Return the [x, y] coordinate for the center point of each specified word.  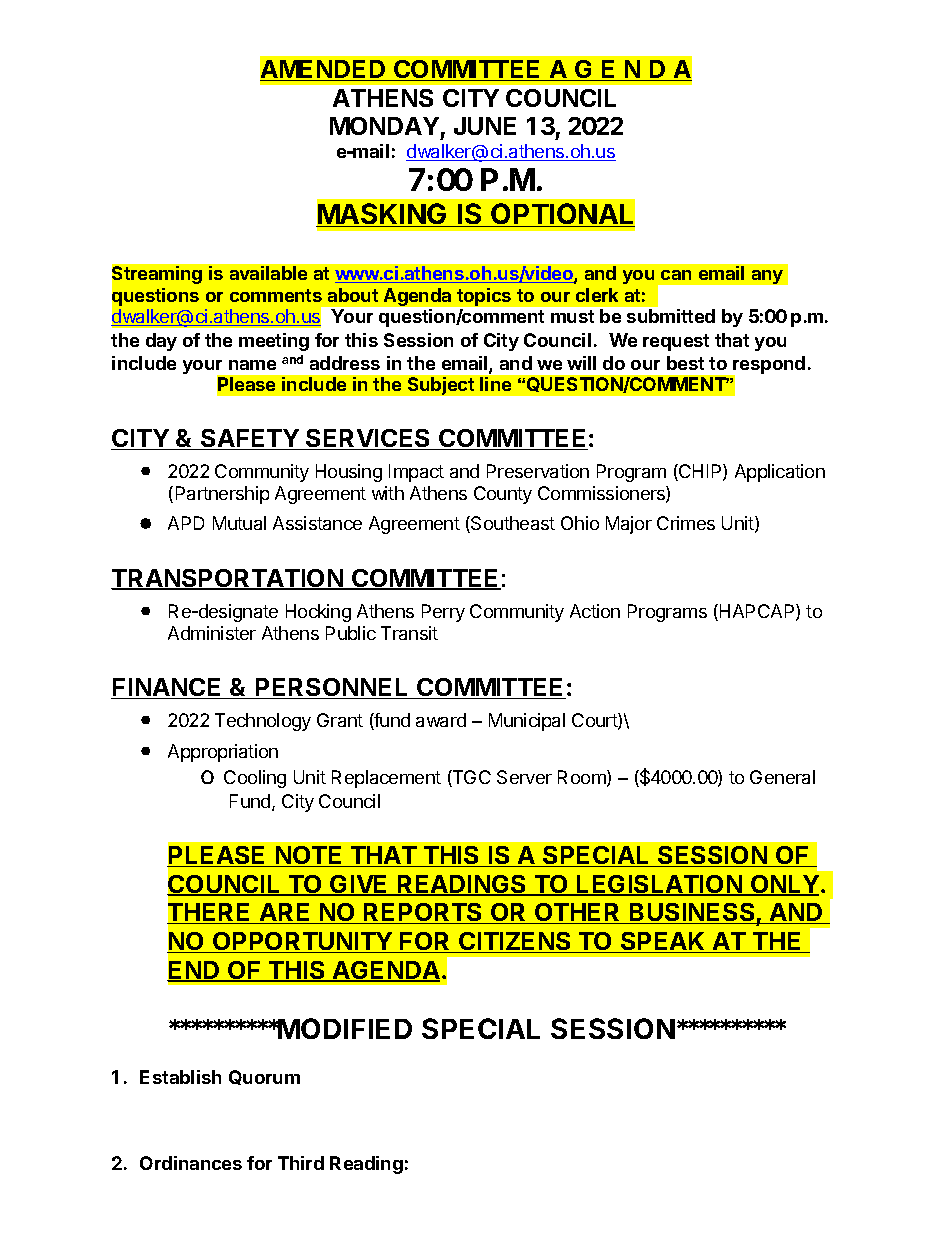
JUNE [485, 126]
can [676, 275]
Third [301, 1163]
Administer [212, 633]
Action [595, 611]
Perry [443, 613]
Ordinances [191, 1163]
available [268, 273]
